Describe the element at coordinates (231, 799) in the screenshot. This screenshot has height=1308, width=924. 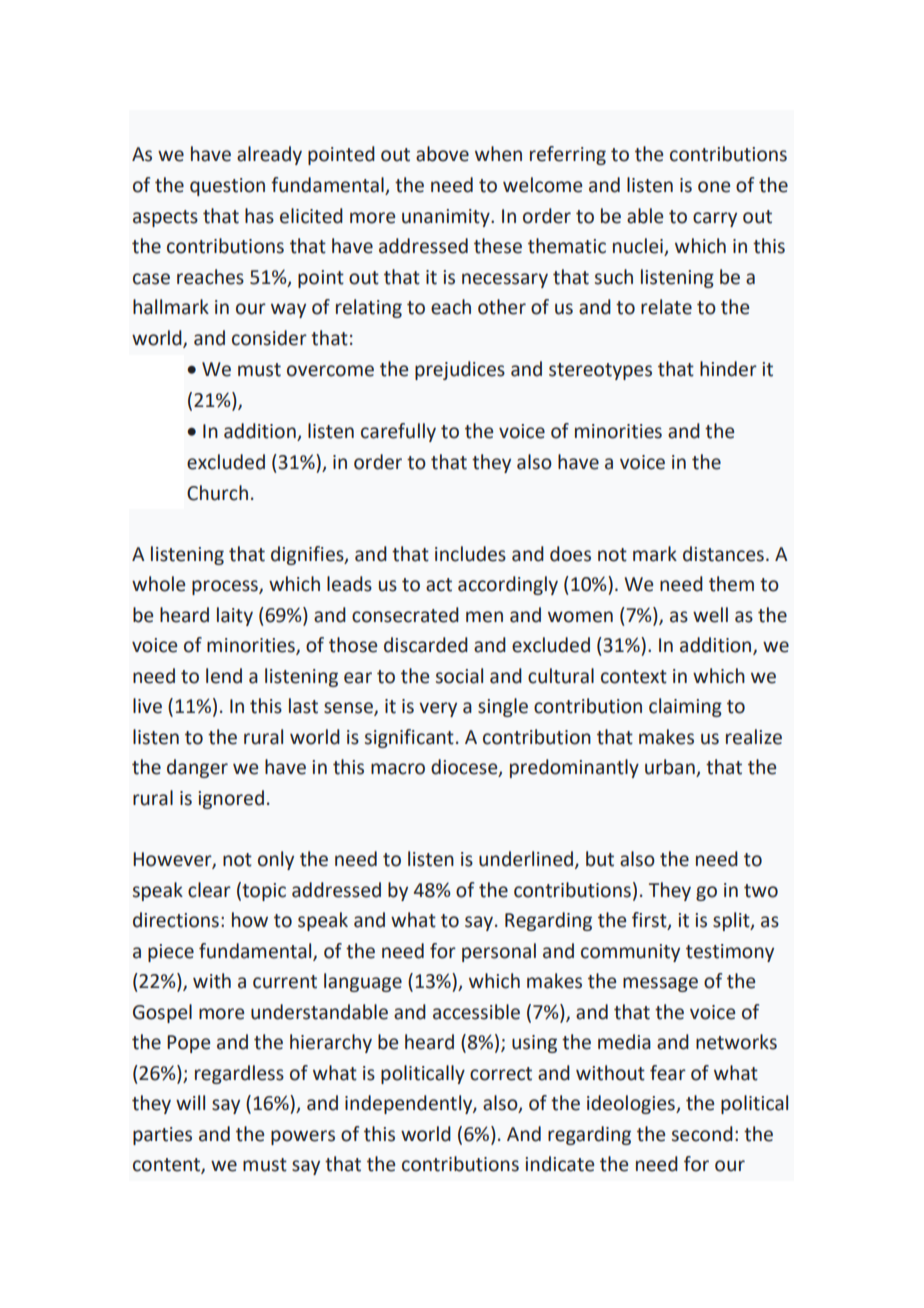
I see `ignored` at that location.
